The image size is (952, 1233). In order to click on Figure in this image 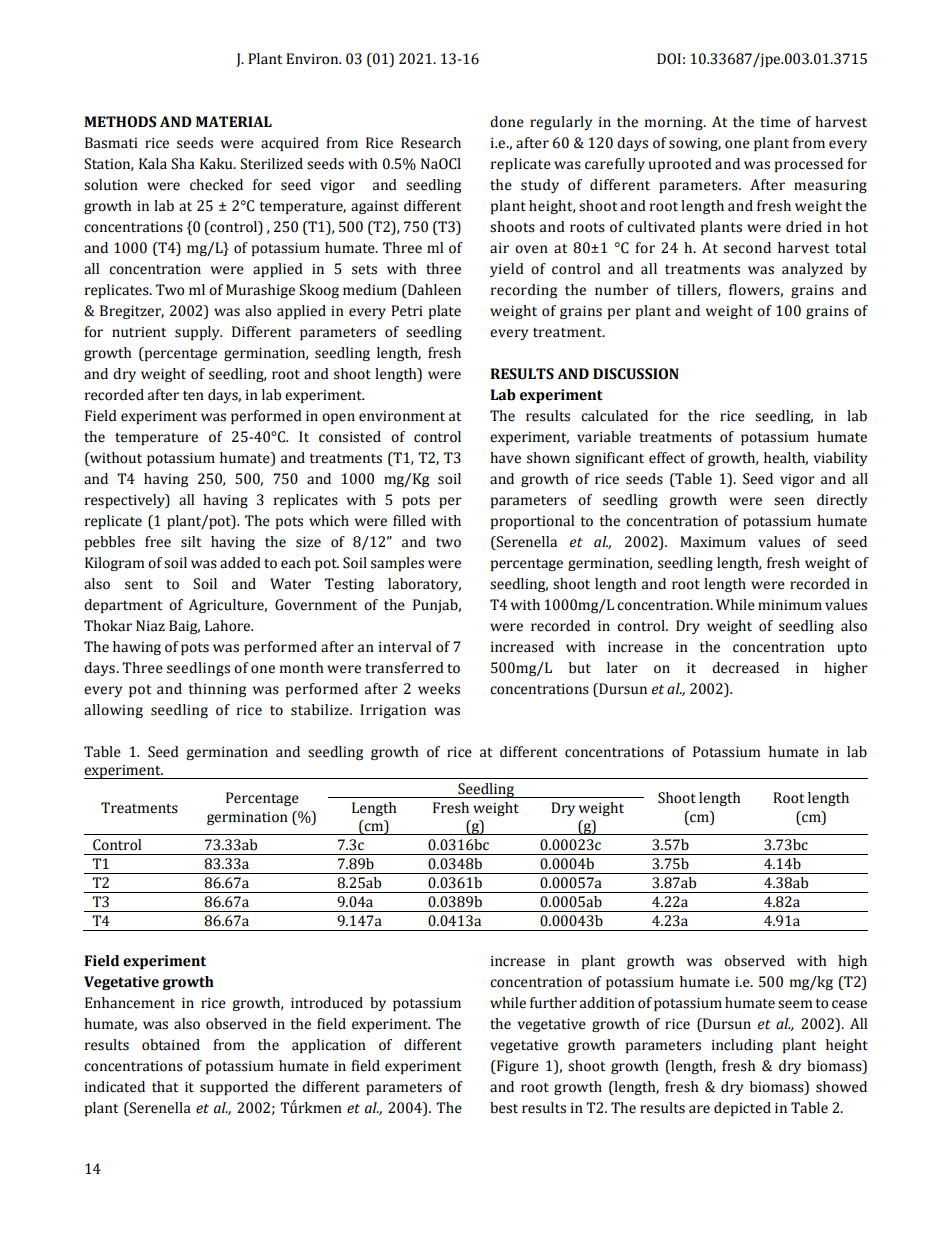, I will do `click(516, 1067)`.
